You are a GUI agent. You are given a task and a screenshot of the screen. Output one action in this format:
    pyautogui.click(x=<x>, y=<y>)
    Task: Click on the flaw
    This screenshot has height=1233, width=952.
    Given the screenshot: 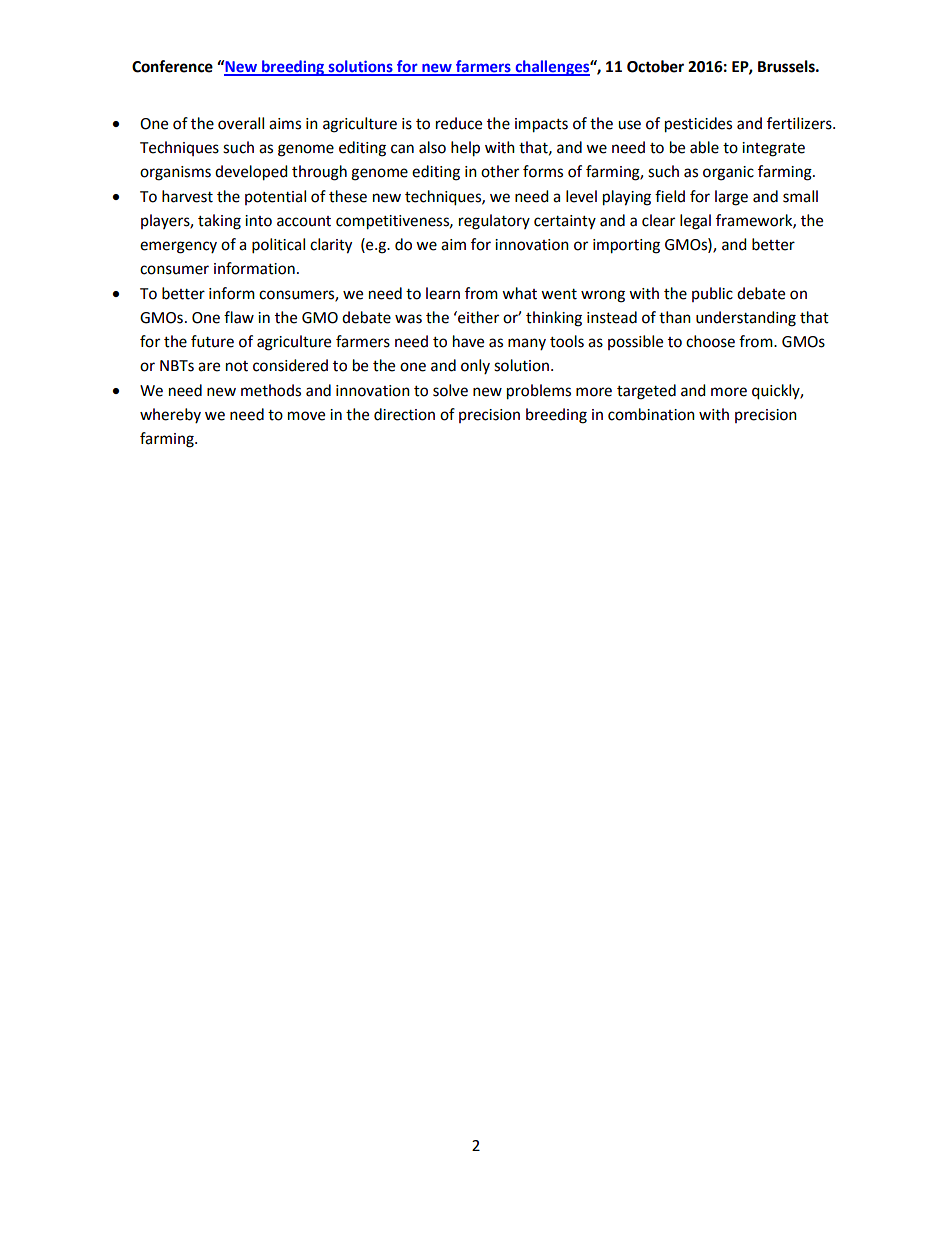 What is the action you would take?
    pyautogui.click(x=239, y=317)
